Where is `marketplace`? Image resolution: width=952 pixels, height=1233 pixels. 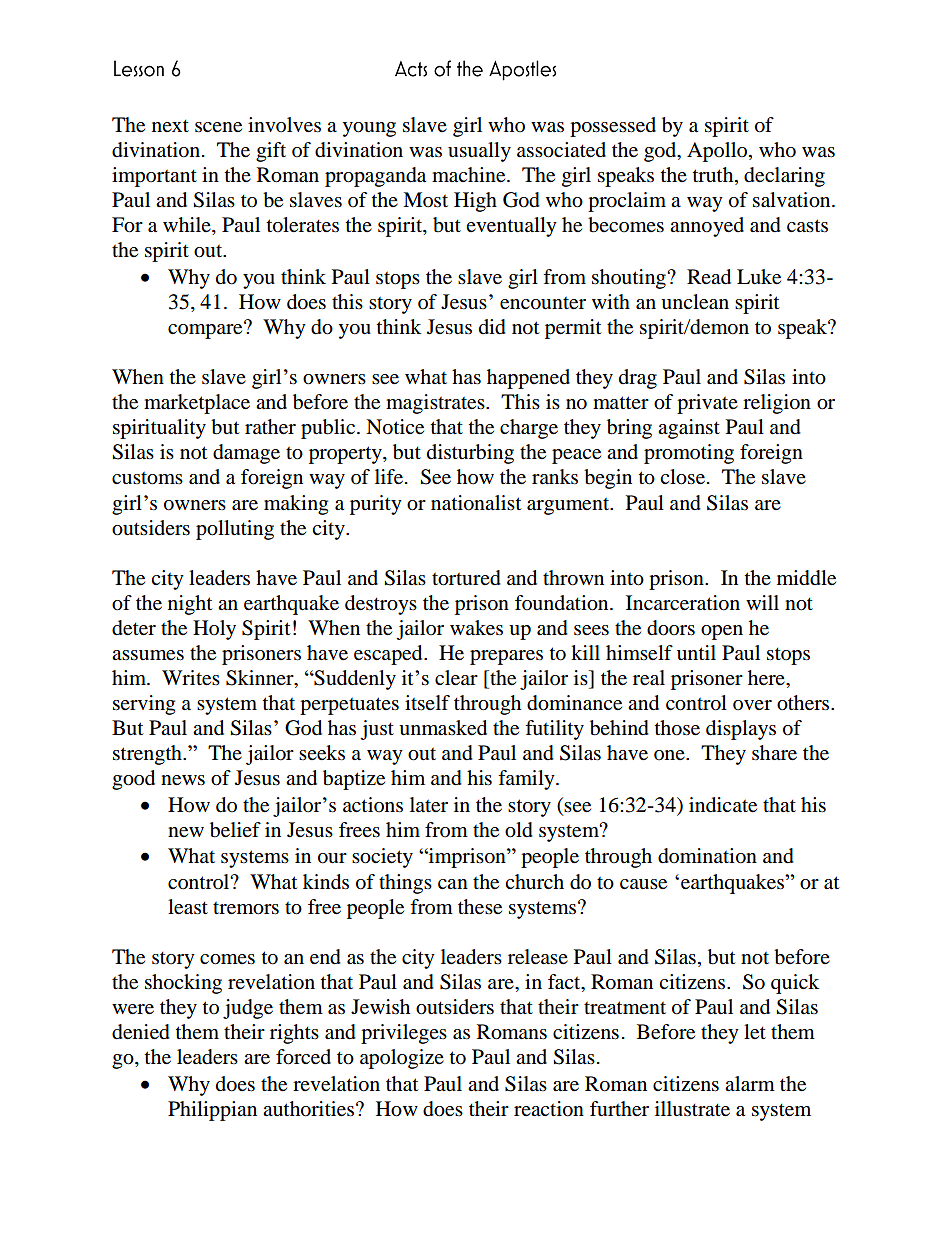
marketplace is located at coordinates (197, 404).
